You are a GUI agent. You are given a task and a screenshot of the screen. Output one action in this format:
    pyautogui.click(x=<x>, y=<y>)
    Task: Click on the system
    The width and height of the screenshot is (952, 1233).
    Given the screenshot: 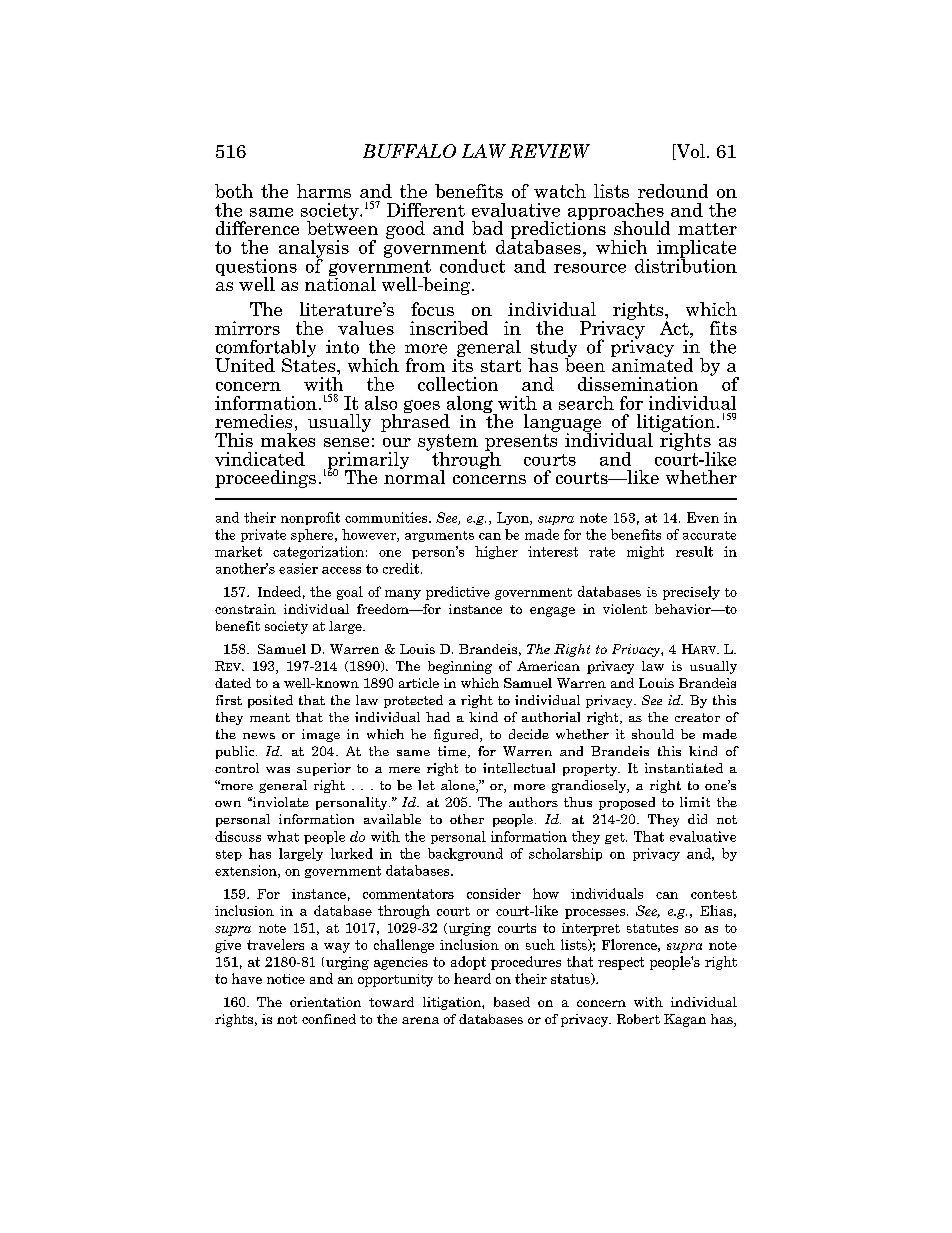 What is the action you would take?
    pyautogui.click(x=448, y=443)
